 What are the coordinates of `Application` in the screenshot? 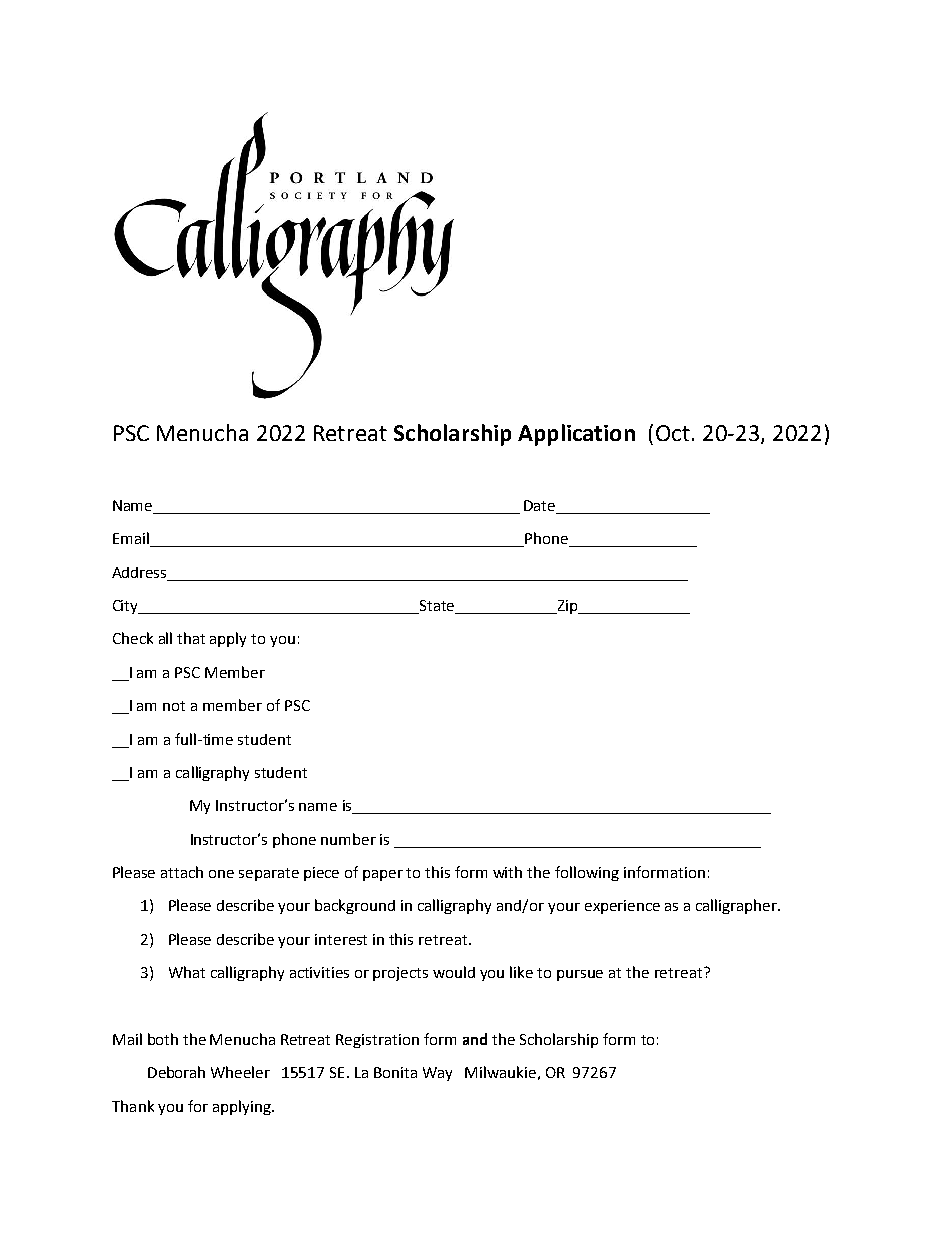 It's located at (576, 435).
